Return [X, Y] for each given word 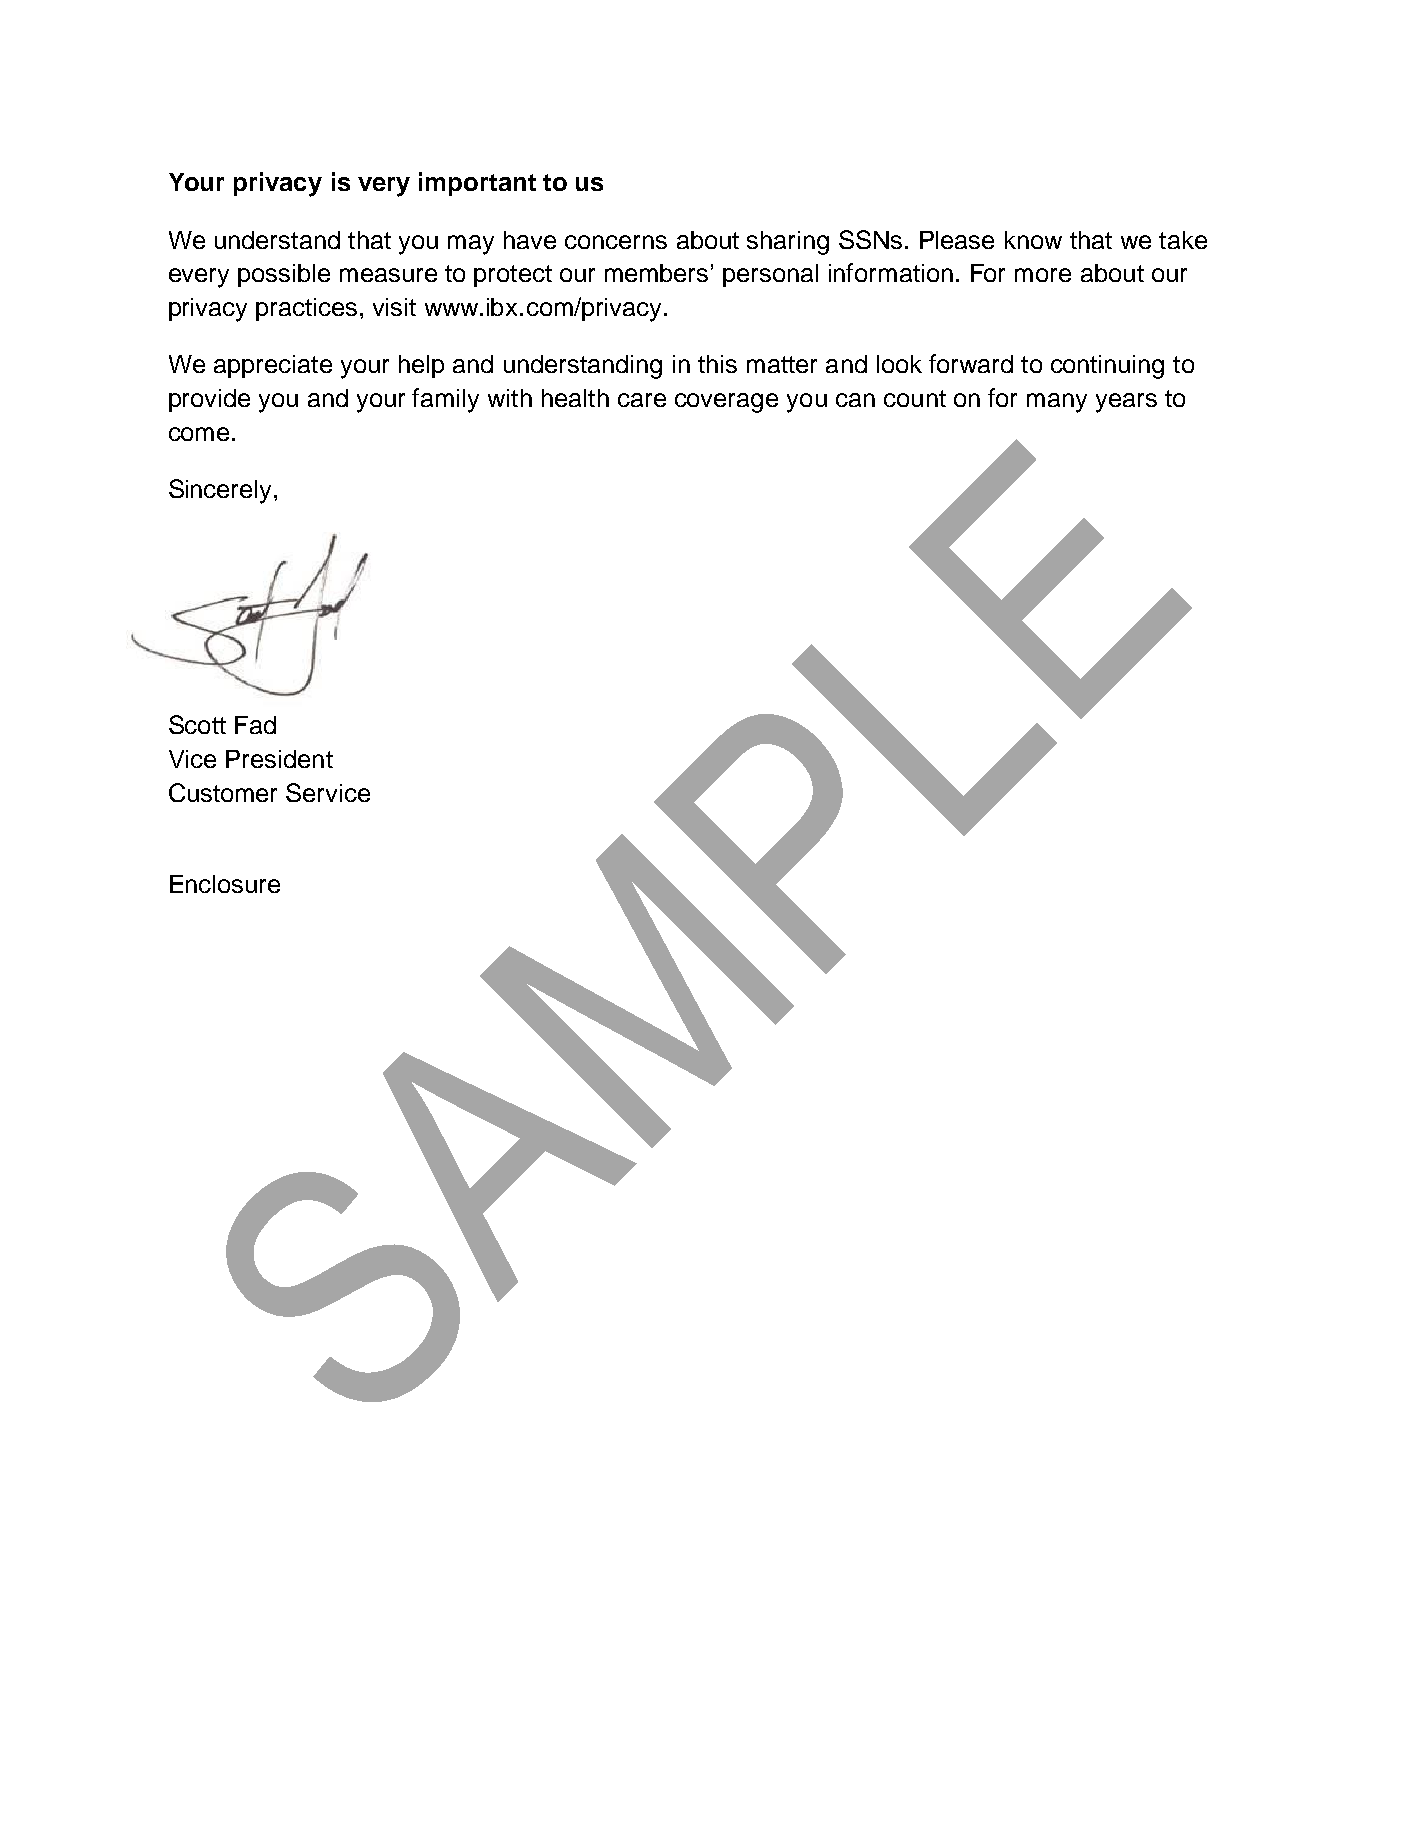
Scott [197, 724]
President [279, 759]
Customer [223, 792]
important [477, 184]
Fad [255, 725]
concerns [616, 242]
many [1057, 403]
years [1126, 403]
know [1033, 240]
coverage [726, 403]
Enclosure [225, 884]
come [199, 434]
